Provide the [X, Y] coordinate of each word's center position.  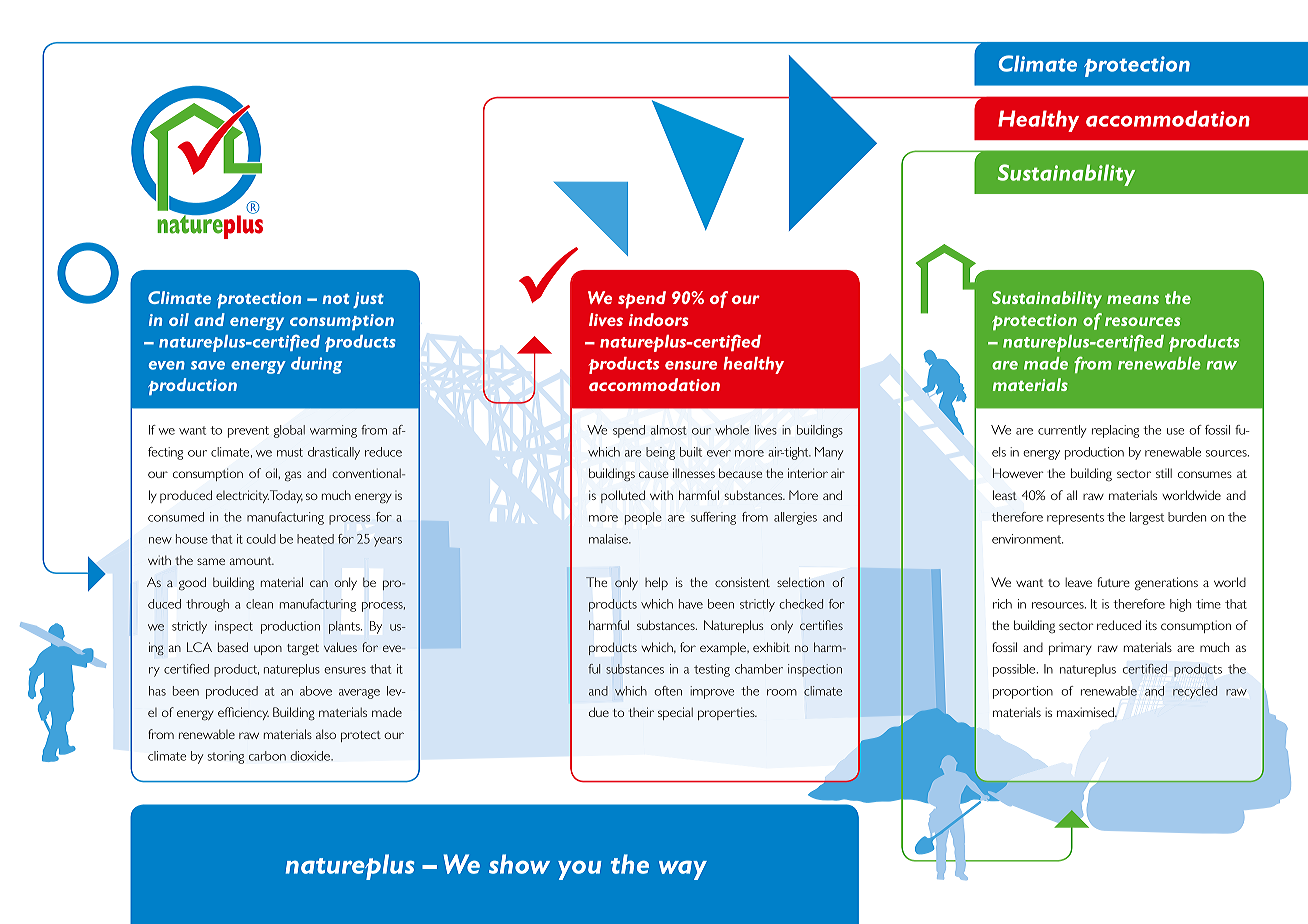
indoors [659, 319]
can [319, 583]
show [519, 864]
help [656, 583]
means [1133, 299]
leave [1078, 582]
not [336, 299]
